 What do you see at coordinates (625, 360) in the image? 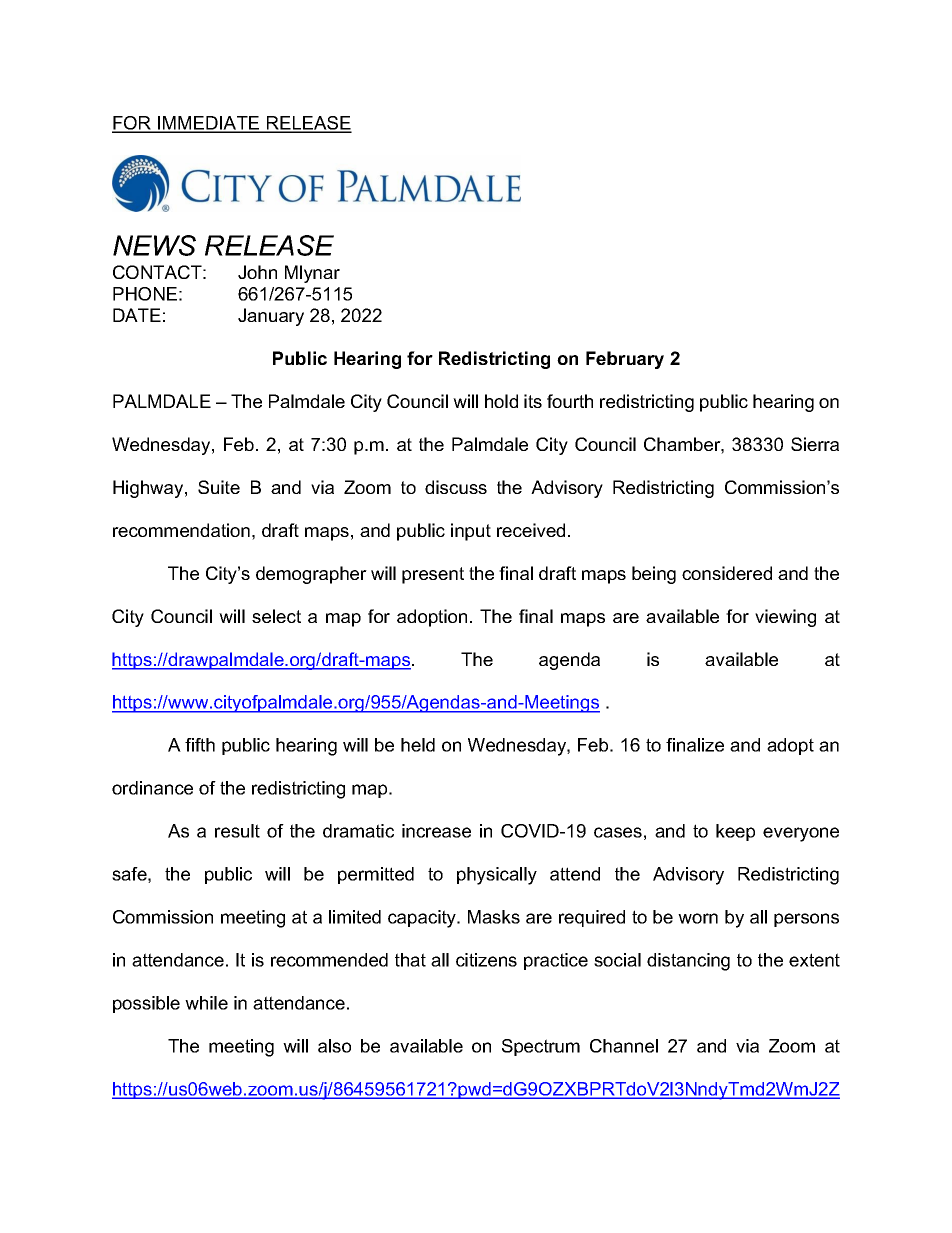
I see `February` at bounding box center [625, 360].
